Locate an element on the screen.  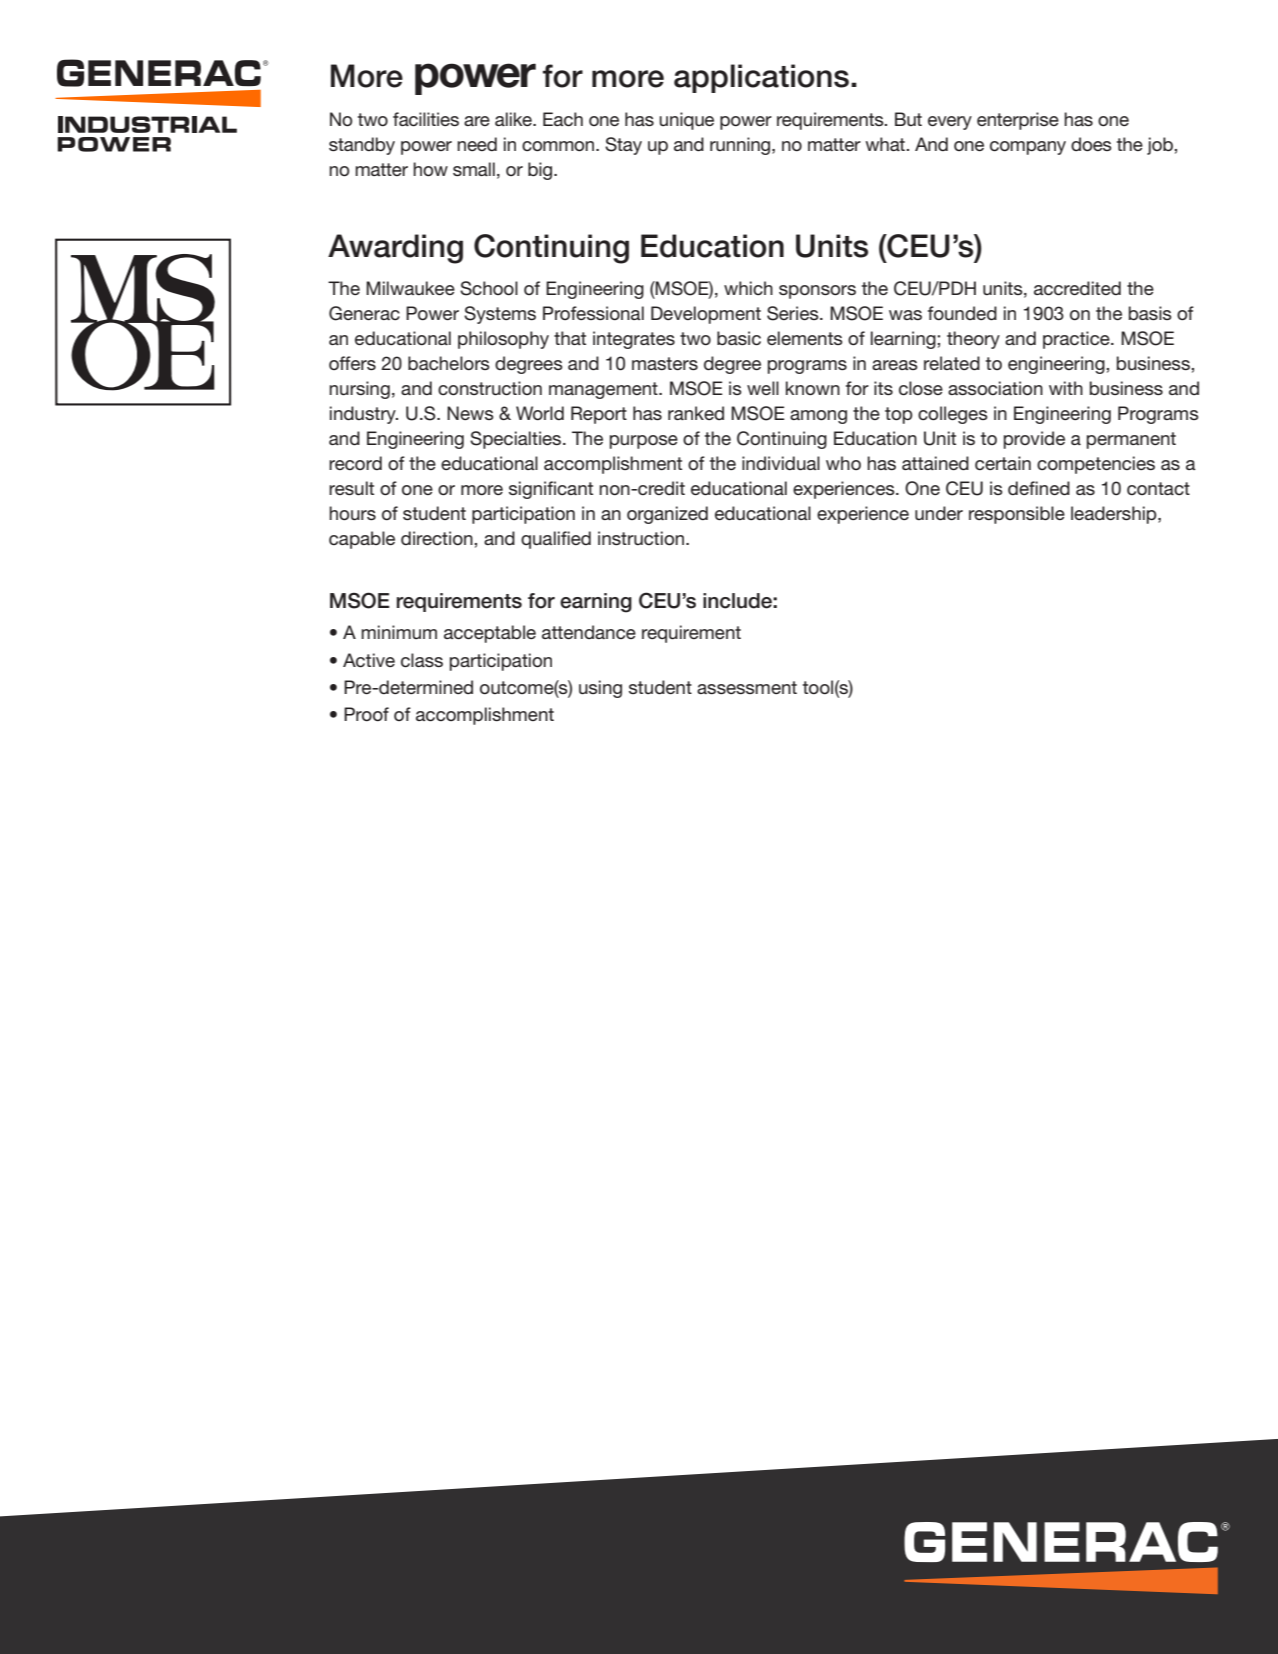
responsible is located at coordinates (1017, 515).
